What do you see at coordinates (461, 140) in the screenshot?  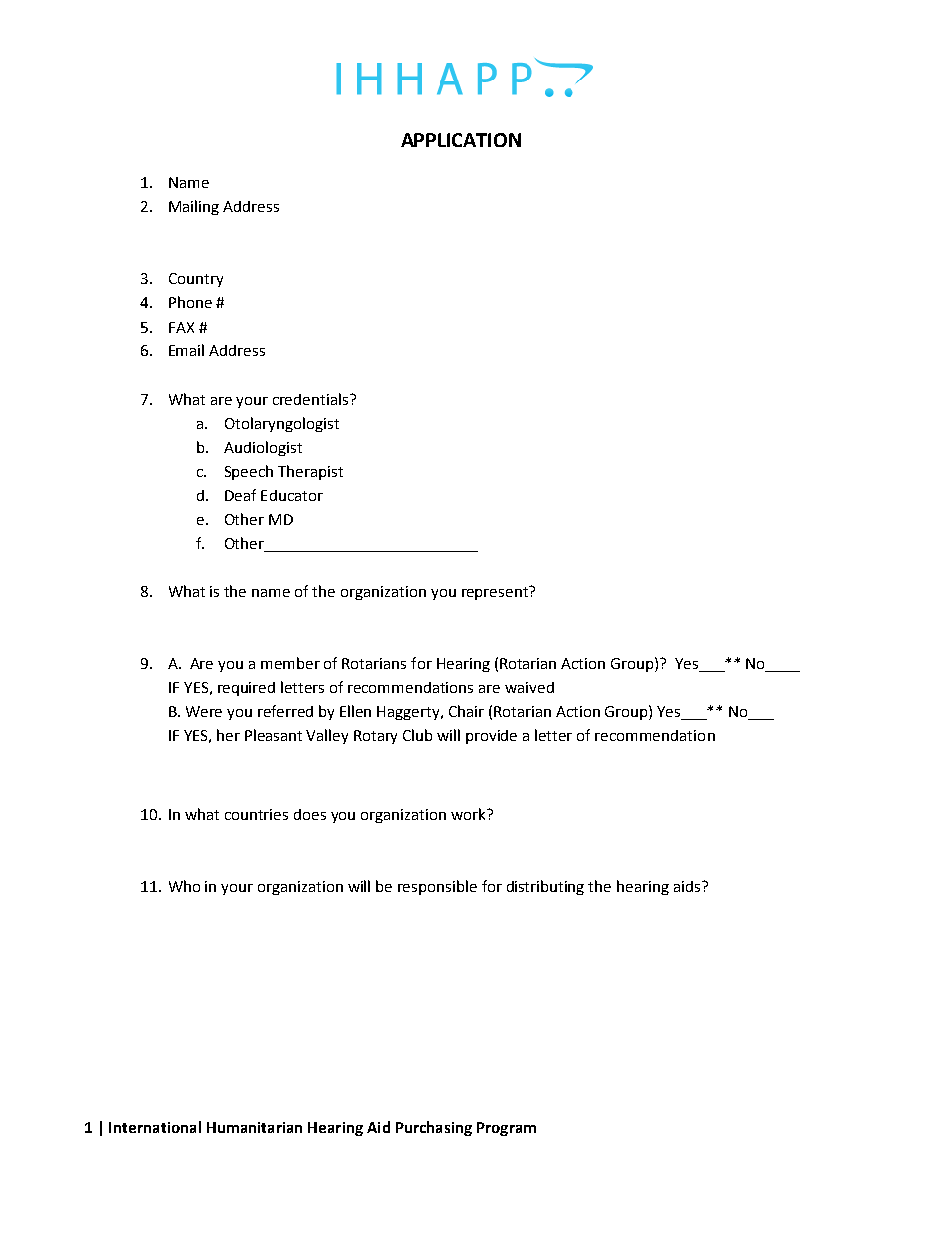 I see `APPLICATION` at bounding box center [461, 140].
